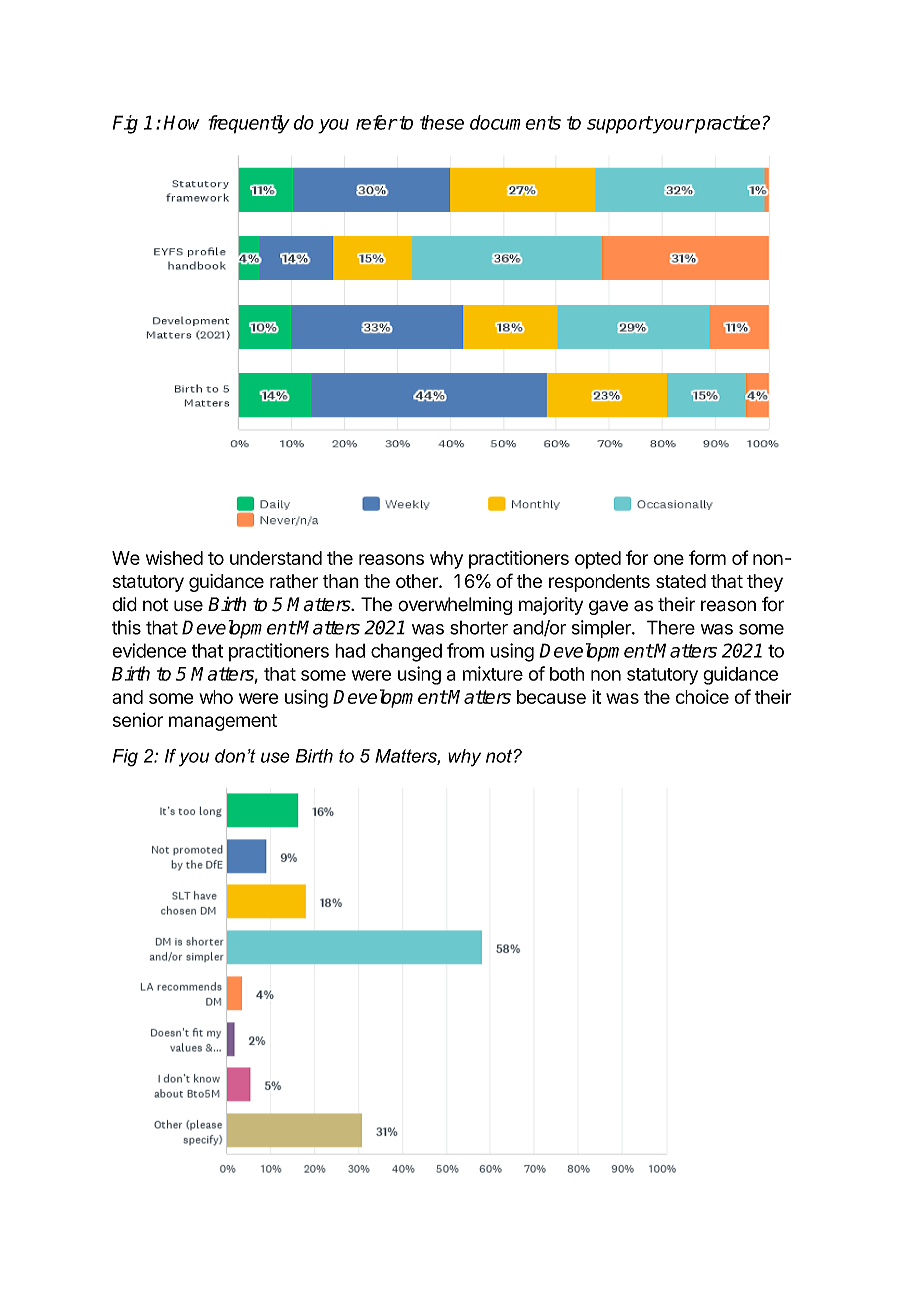 Image resolution: width=924 pixels, height=1308 pixels. Describe the element at coordinates (707, 557) in the image. I see `form` at that location.
